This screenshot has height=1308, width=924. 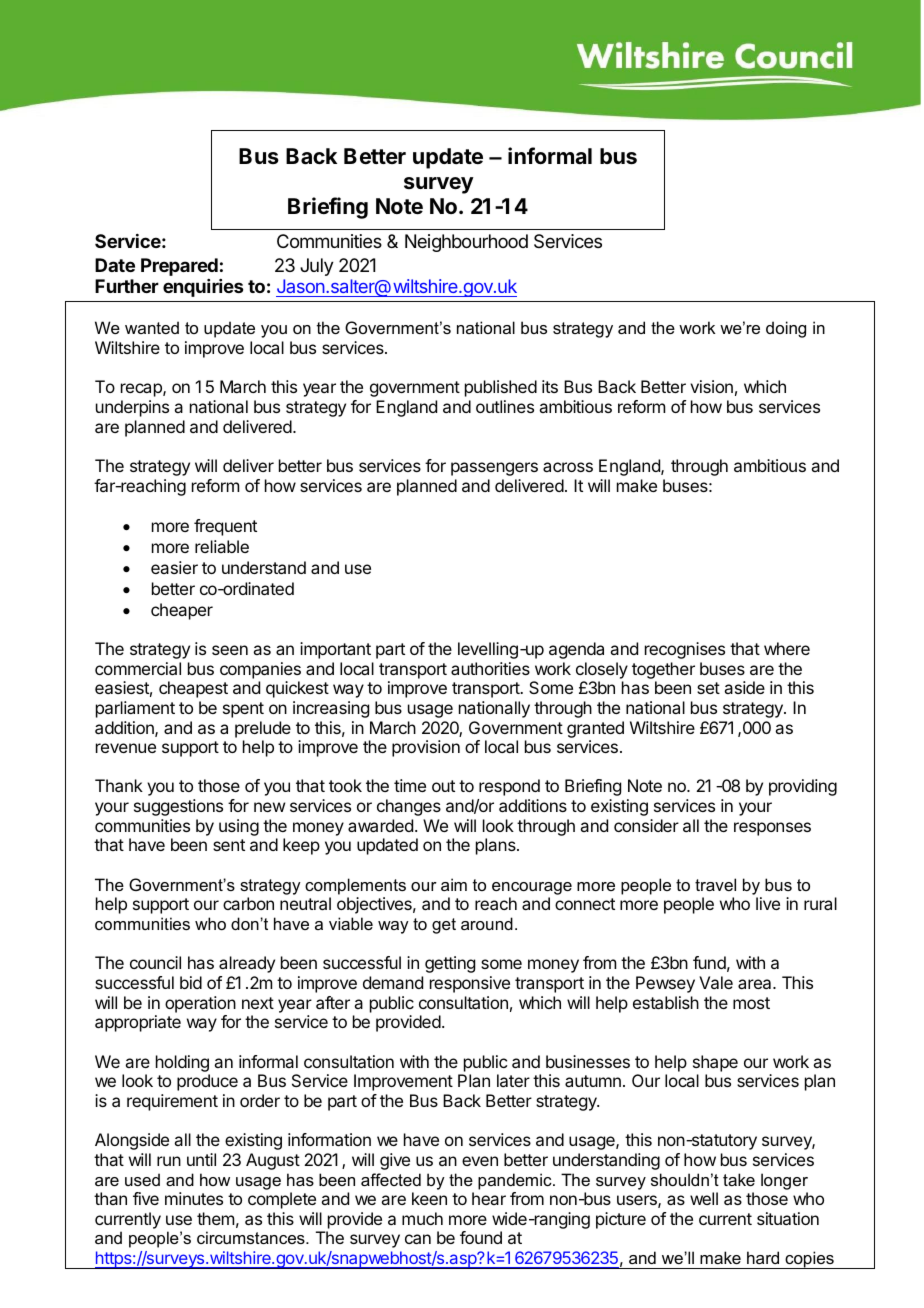 I want to click on area, so click(x=756, y=984).
